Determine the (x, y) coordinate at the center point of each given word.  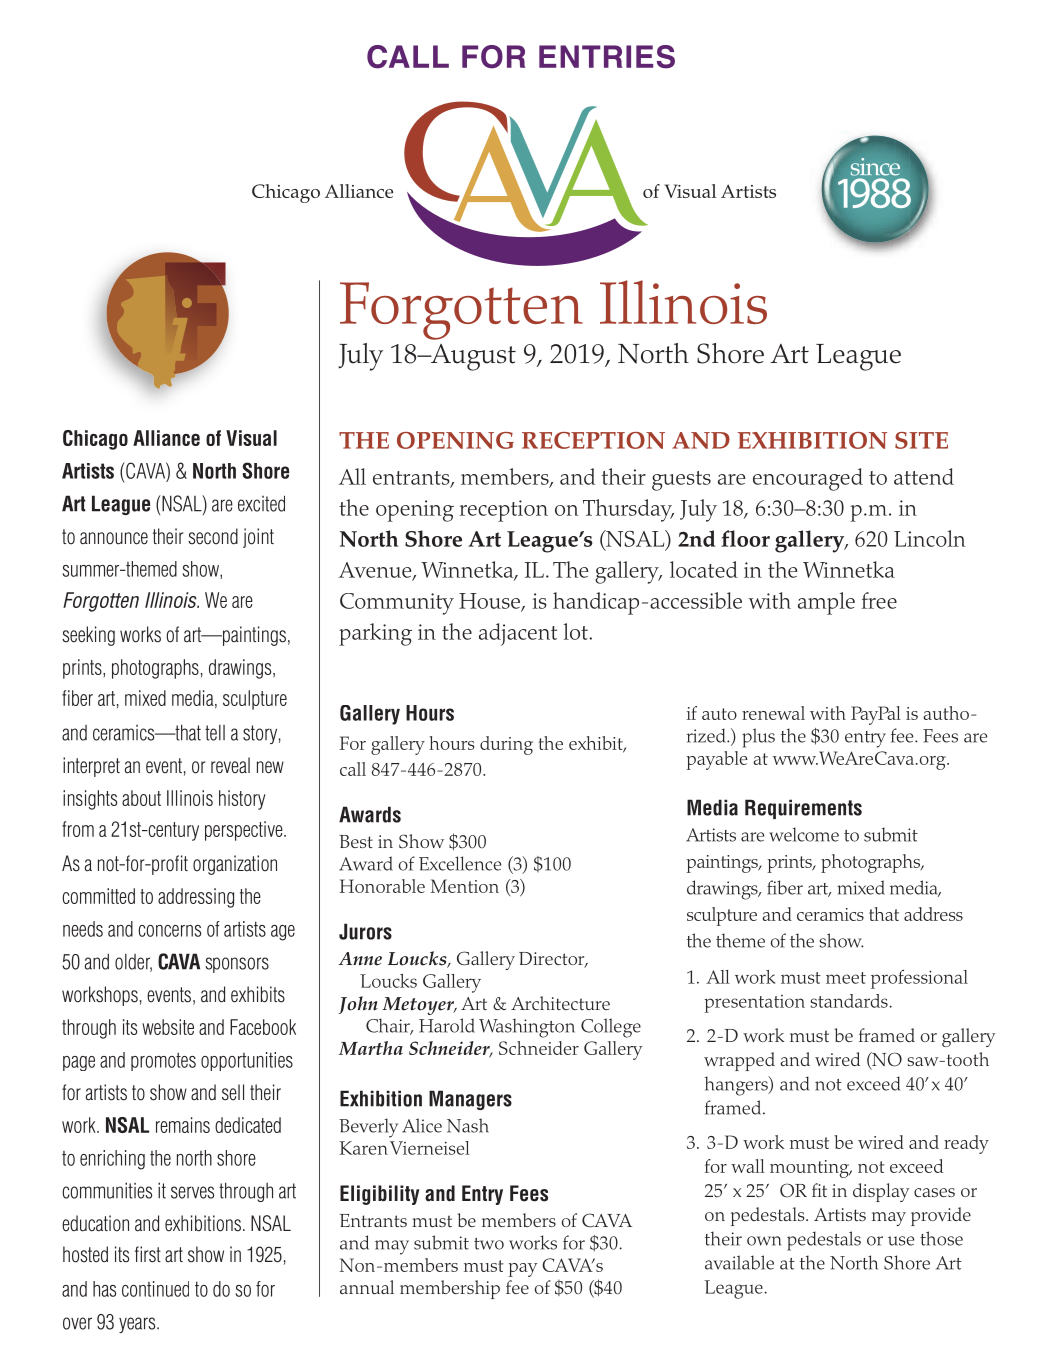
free (879, 600)
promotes (163, 1062)
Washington (527, 1028)
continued (155, 1289)
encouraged (808, 479)
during (506, 745)
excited (261, 503)
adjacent (518, 634)
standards (850, 1001)
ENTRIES (607, 57)
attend (924, 476)
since (875, 167)
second (213, 536)
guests (681, 481)
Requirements (803, 809)
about (141, 798)
